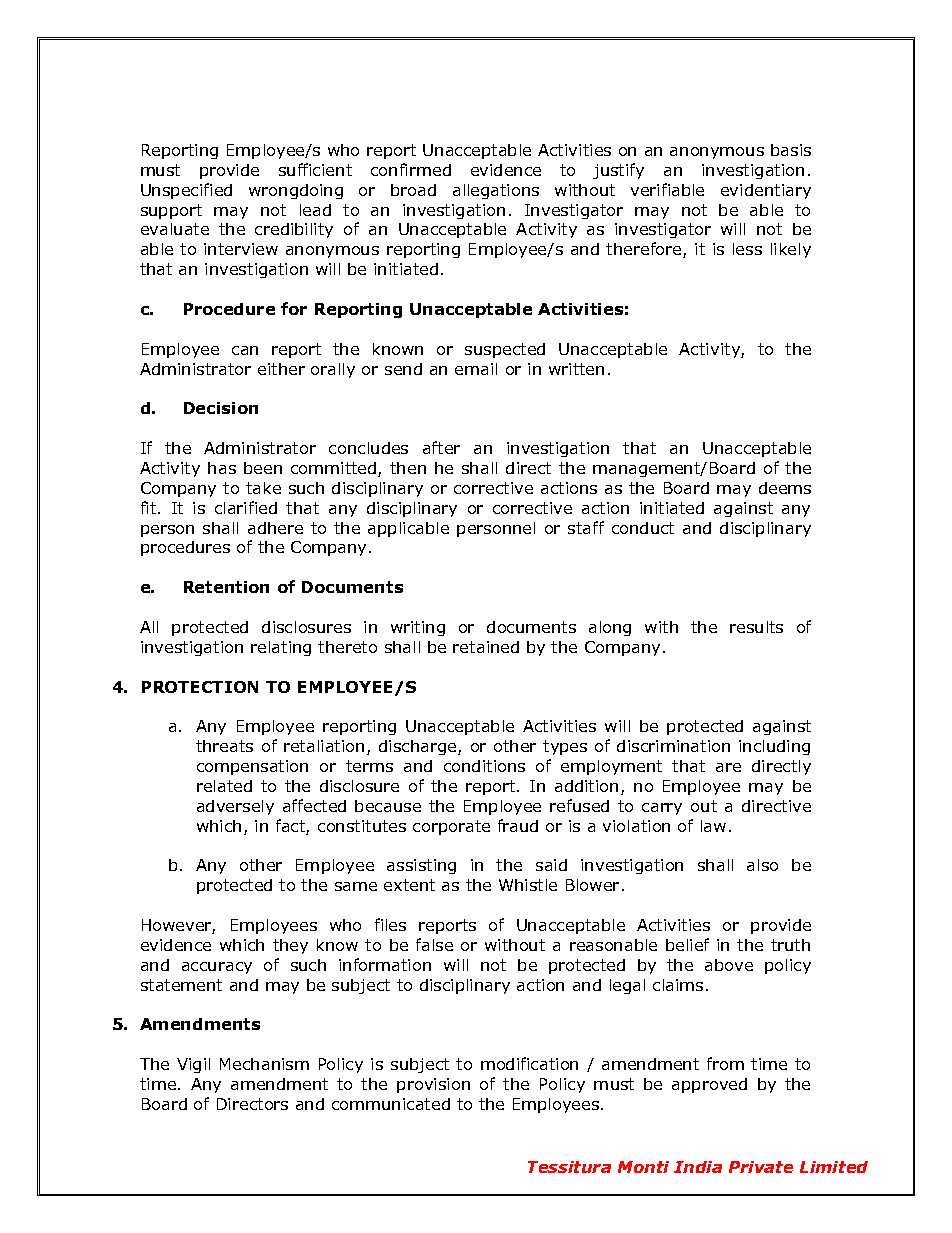  Describe the element at coordinates (496, 191) in the document. I see `allegations` at that location.
